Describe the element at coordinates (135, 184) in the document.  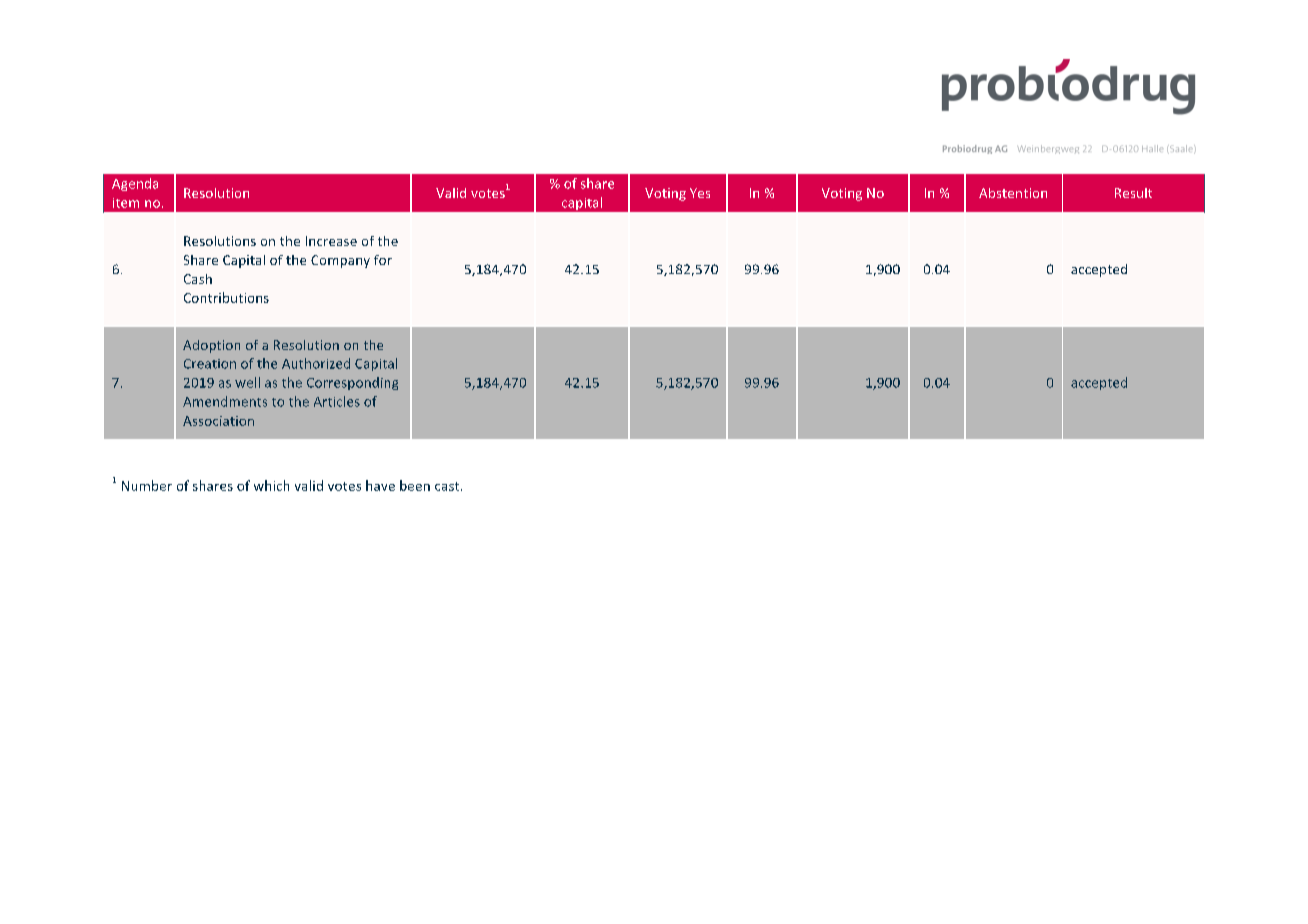
I see `Agenda` at that location.
